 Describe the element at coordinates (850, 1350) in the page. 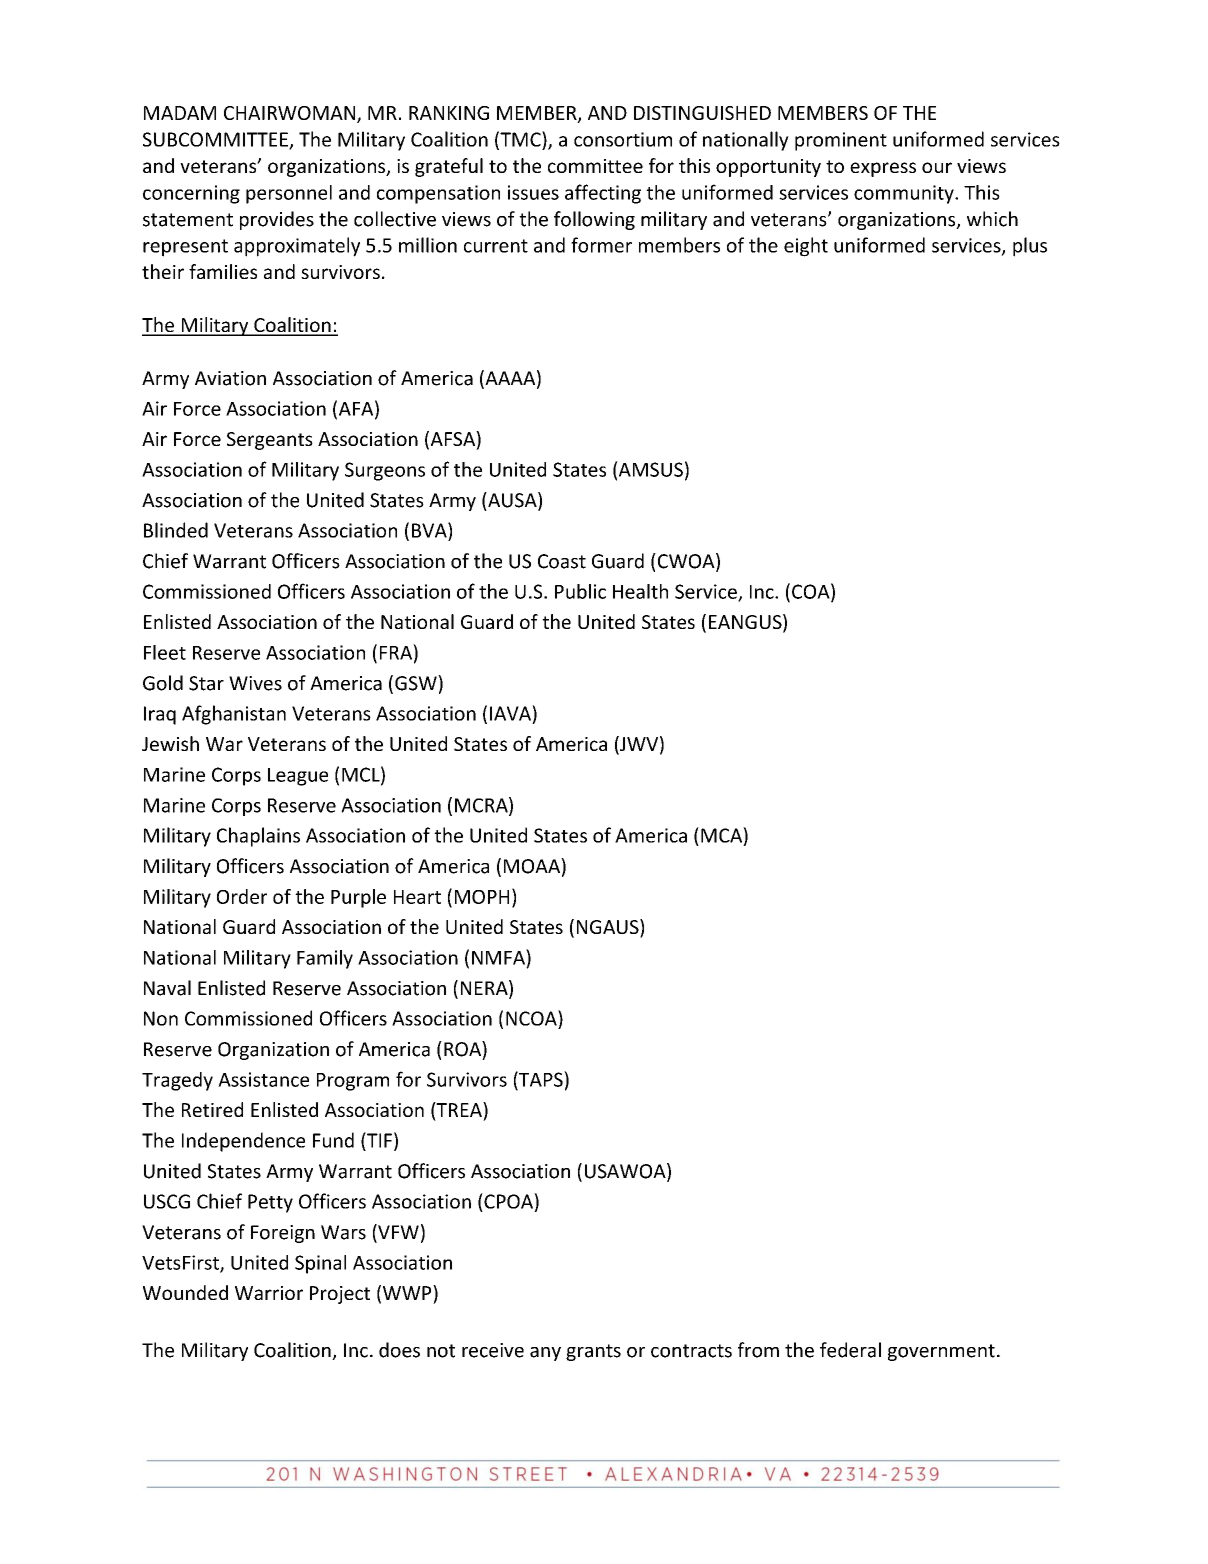

I see `federal` at that location.
